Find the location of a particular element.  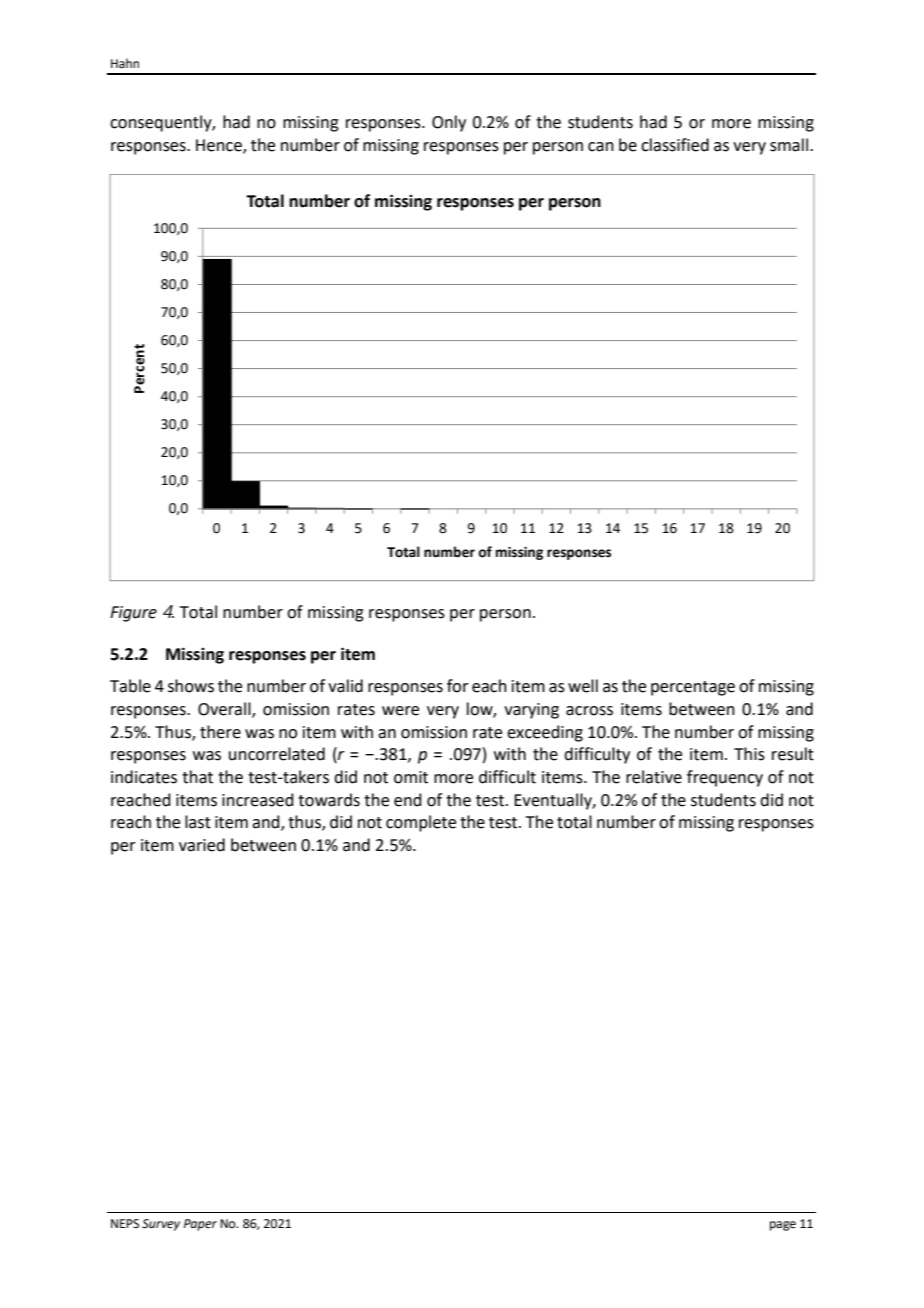

for is located at coordinates (458, 686).
